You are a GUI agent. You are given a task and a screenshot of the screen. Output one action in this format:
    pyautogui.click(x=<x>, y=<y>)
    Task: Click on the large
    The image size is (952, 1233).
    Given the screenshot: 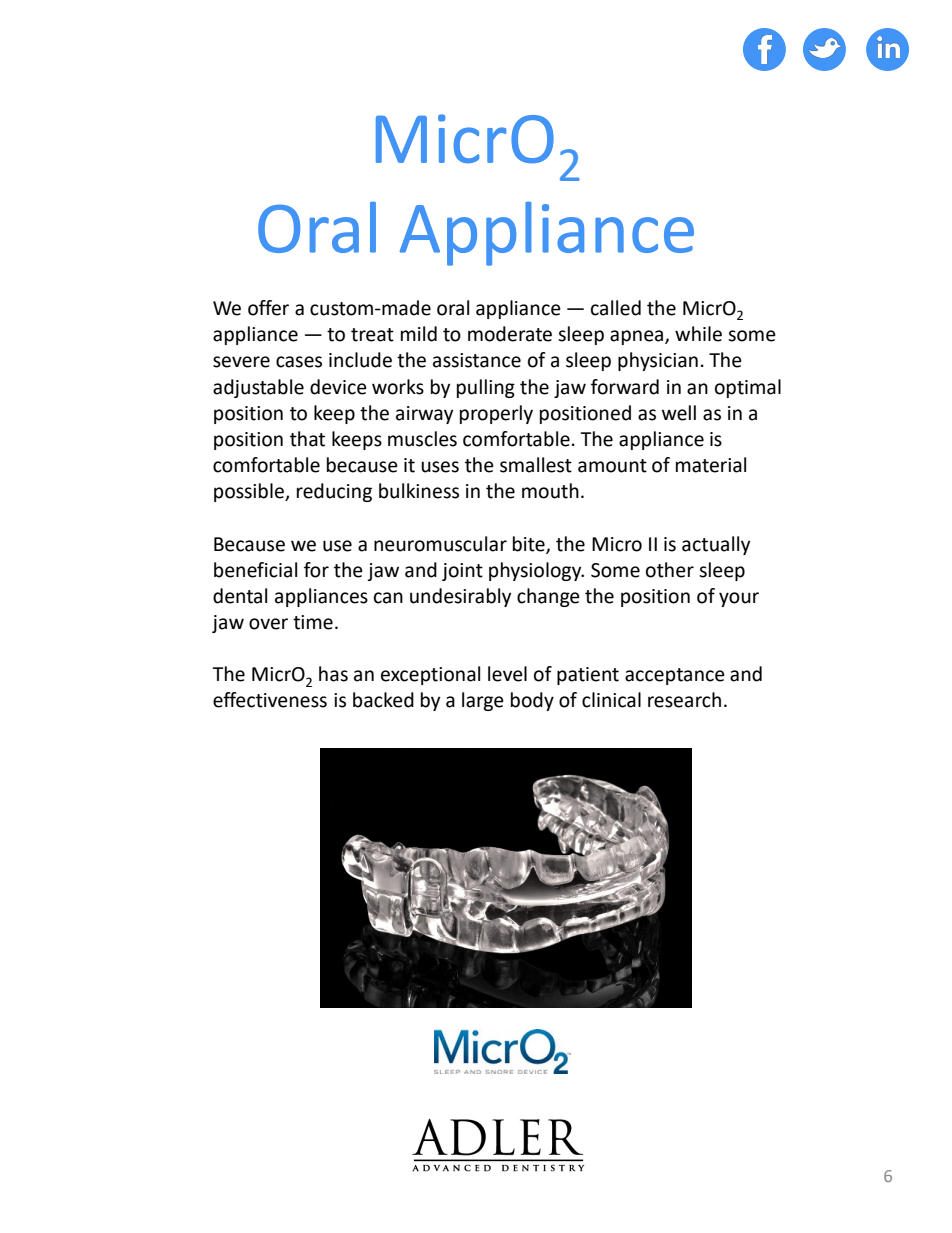 What is the action you would take?
    pyautogui.click(x=483, y=701)
